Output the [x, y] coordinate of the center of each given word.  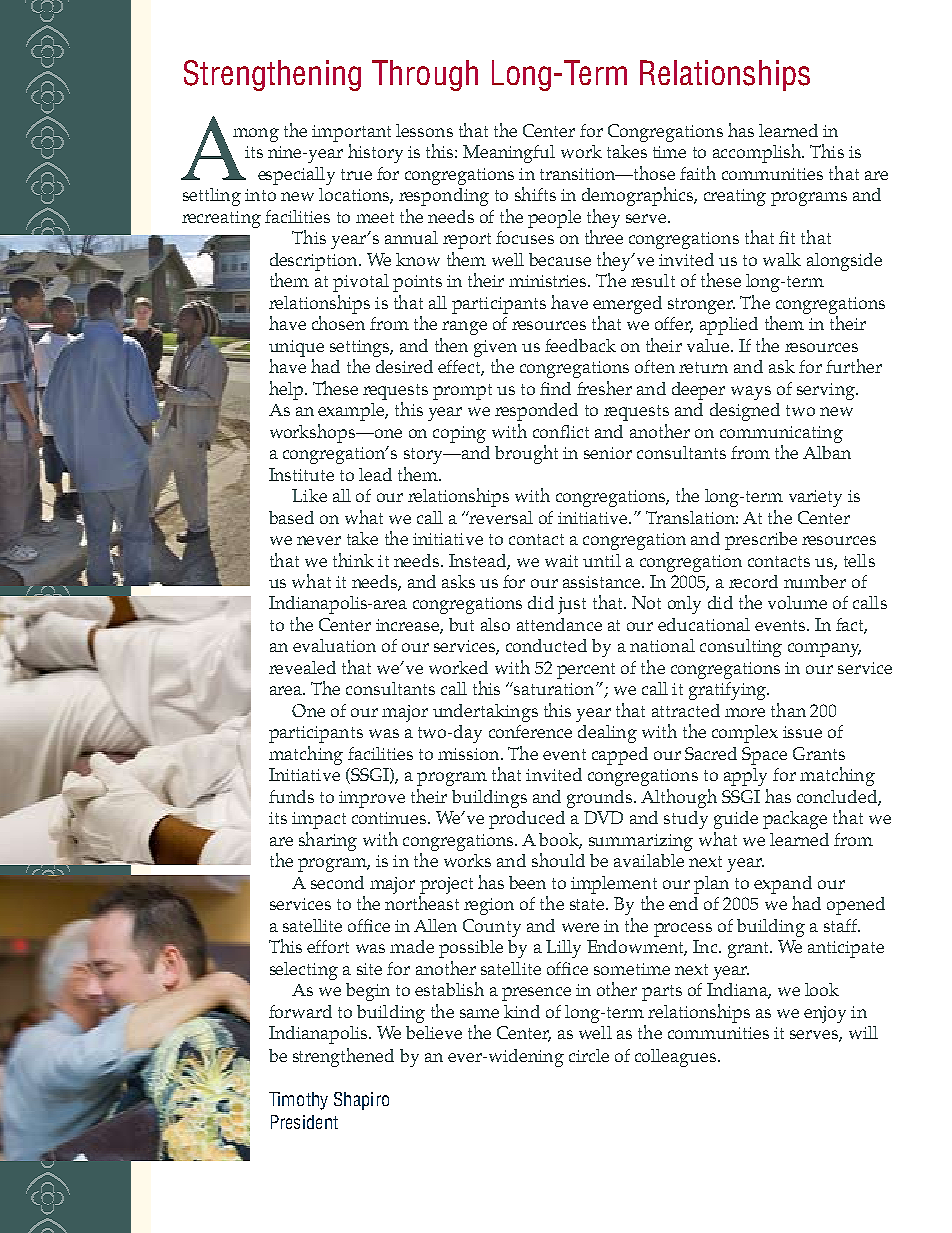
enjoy [825, 1014]
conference [530, 731]
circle [589, 1055]
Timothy [298, 1101]
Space [764, 756]
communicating [781, 434]
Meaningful [509, 154]
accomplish [758, 153]
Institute [301, 474]
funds [291, 796]
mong [256, 135]
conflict [561, 431]
